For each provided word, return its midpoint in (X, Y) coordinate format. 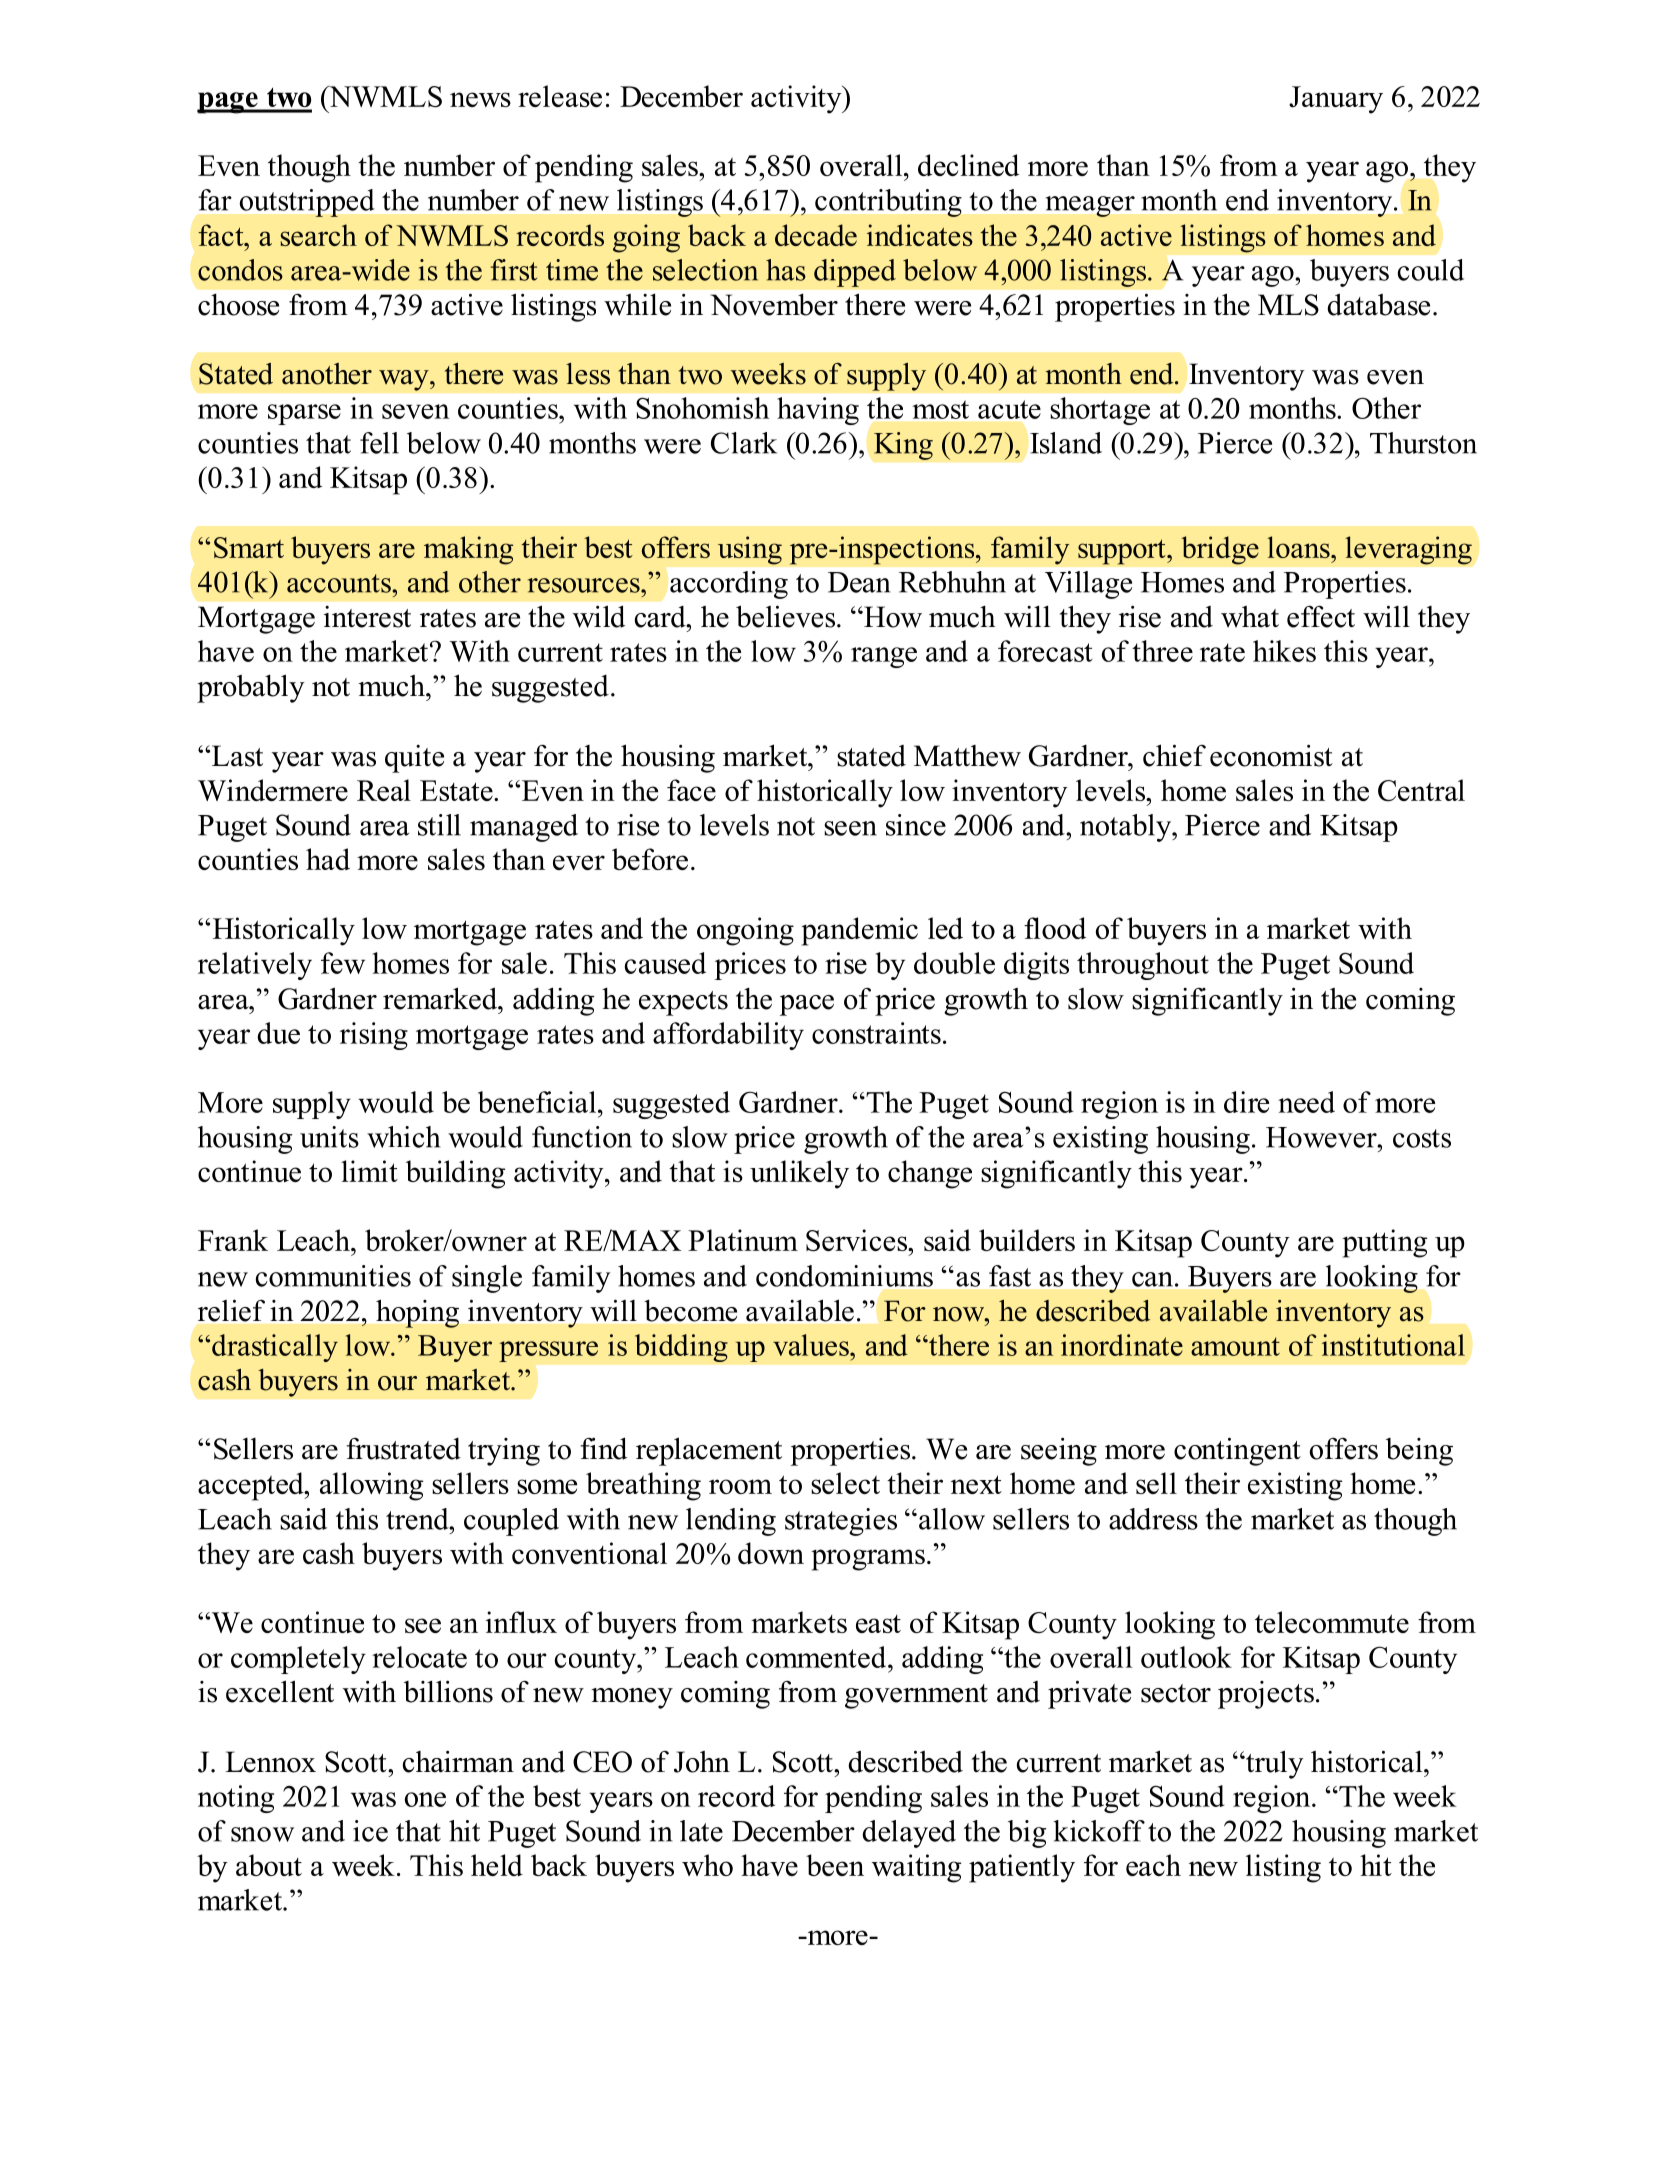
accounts (340, 583)
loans (1299, 547)
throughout (1143, 966)
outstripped (307, 203)
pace (806, 1005)
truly (1274, 1764)
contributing (888, 203)
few (343, 963)
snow (262, 1834)
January (1336, 100)
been (835, 1865)
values (812, 1345)
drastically (275, 1348)
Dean (859, 582)
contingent (1237, 1451)
